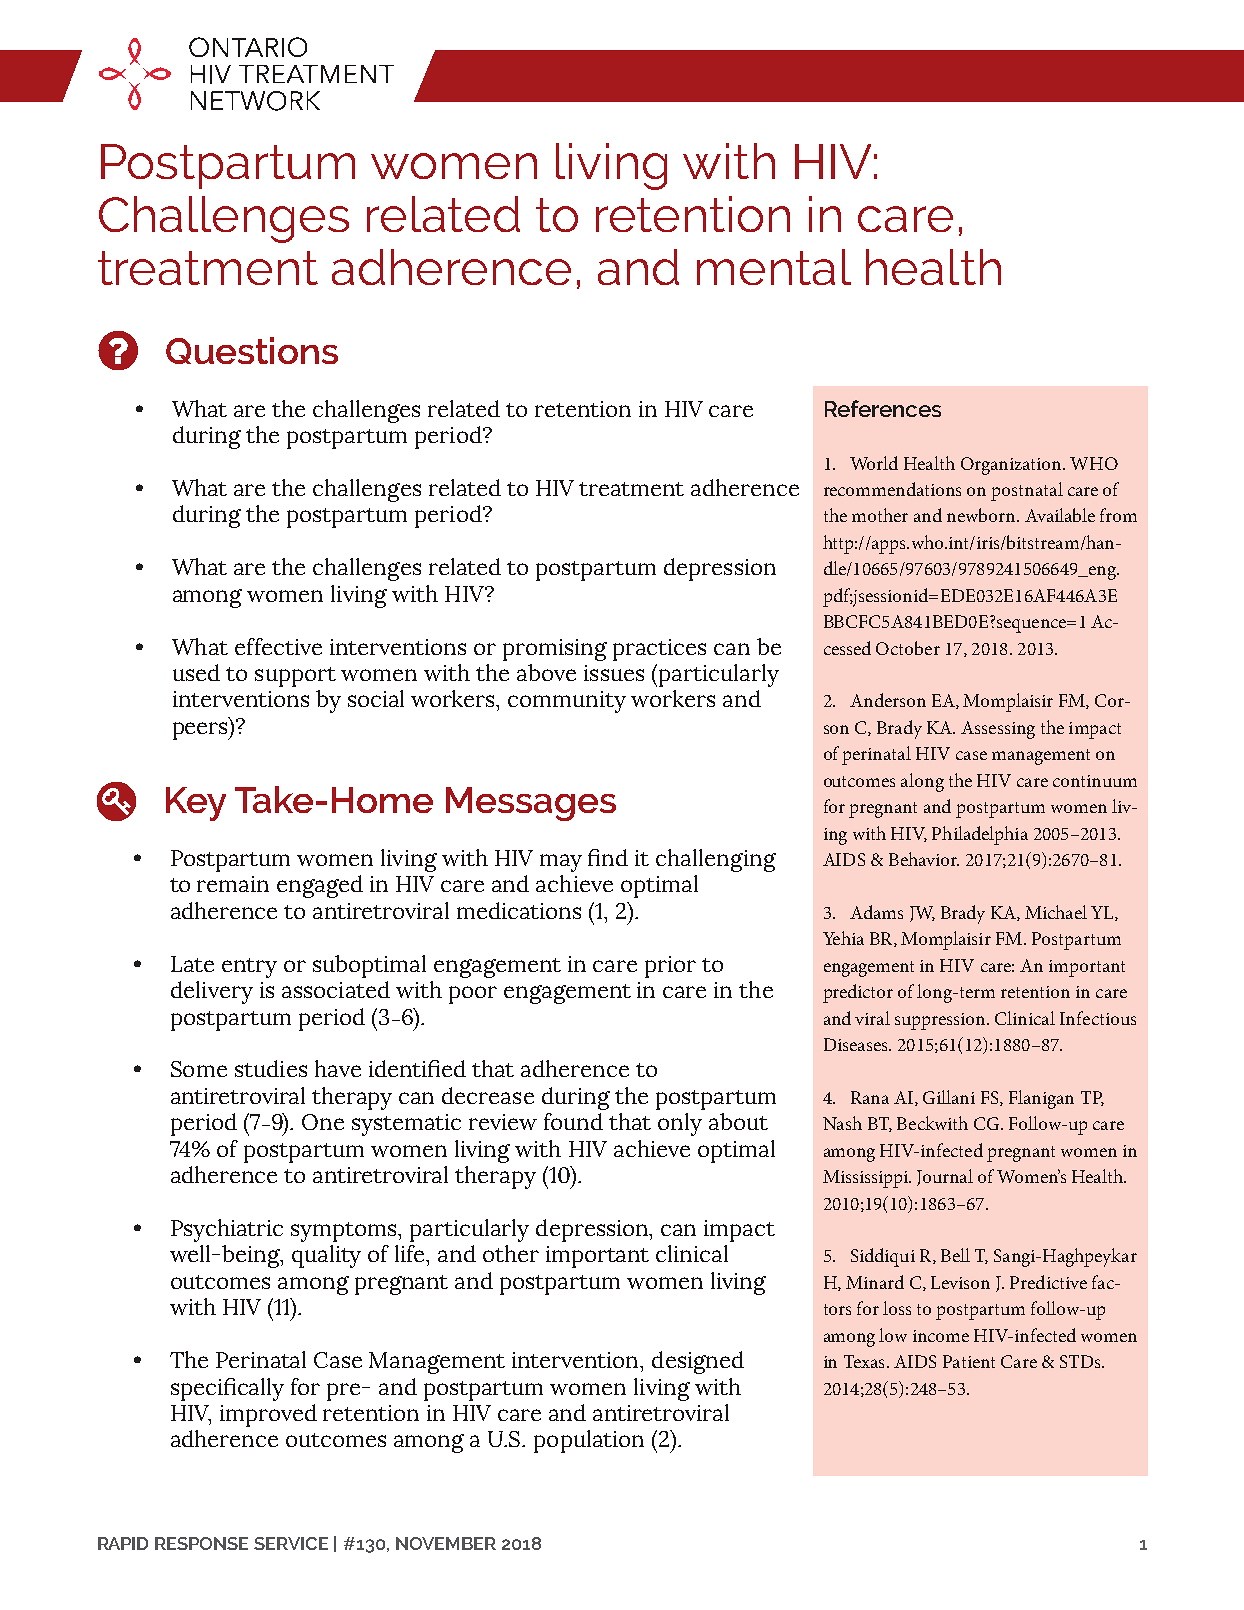 The width and height of the image is (1244, 1610). Describe the element at coordinates (945, 1177) in the image. I see `Journal` at that location.
